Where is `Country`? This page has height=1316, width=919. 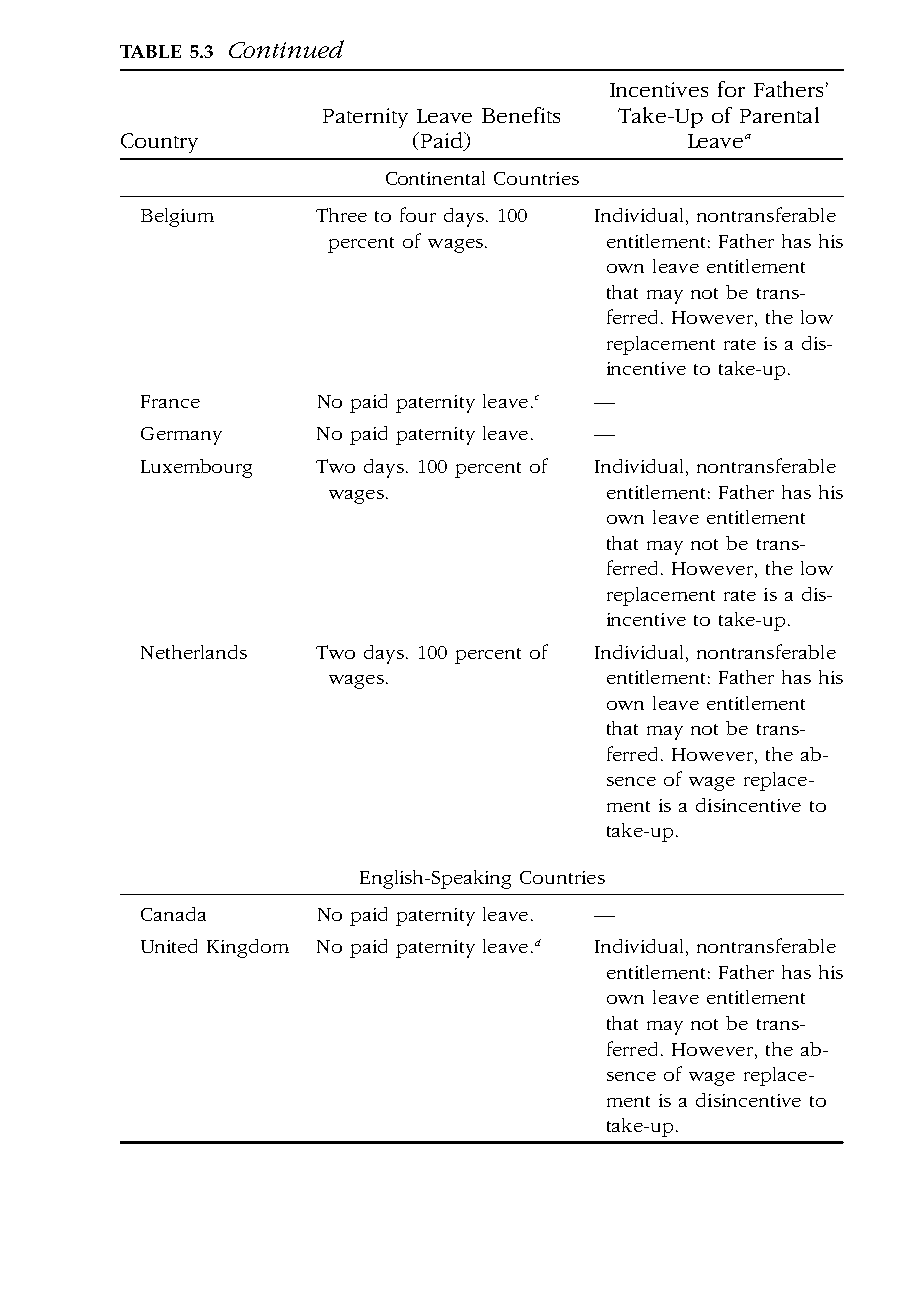
Country is located at coordinates (159, 143).
